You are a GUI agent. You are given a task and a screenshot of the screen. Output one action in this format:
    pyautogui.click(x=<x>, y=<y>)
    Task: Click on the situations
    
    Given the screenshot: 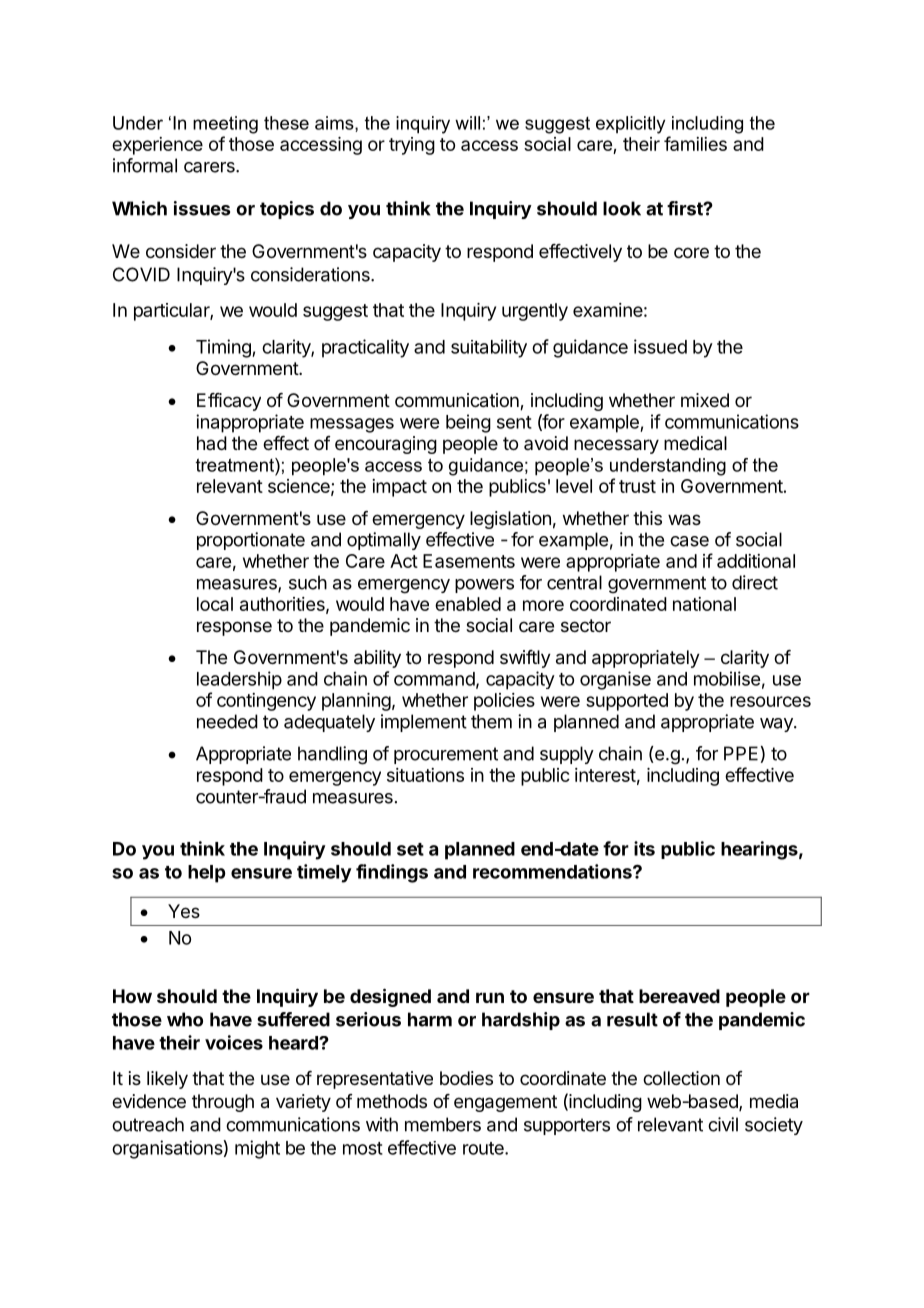 What is the action you would take?
    pyautogui.click(x=425, y=775)
